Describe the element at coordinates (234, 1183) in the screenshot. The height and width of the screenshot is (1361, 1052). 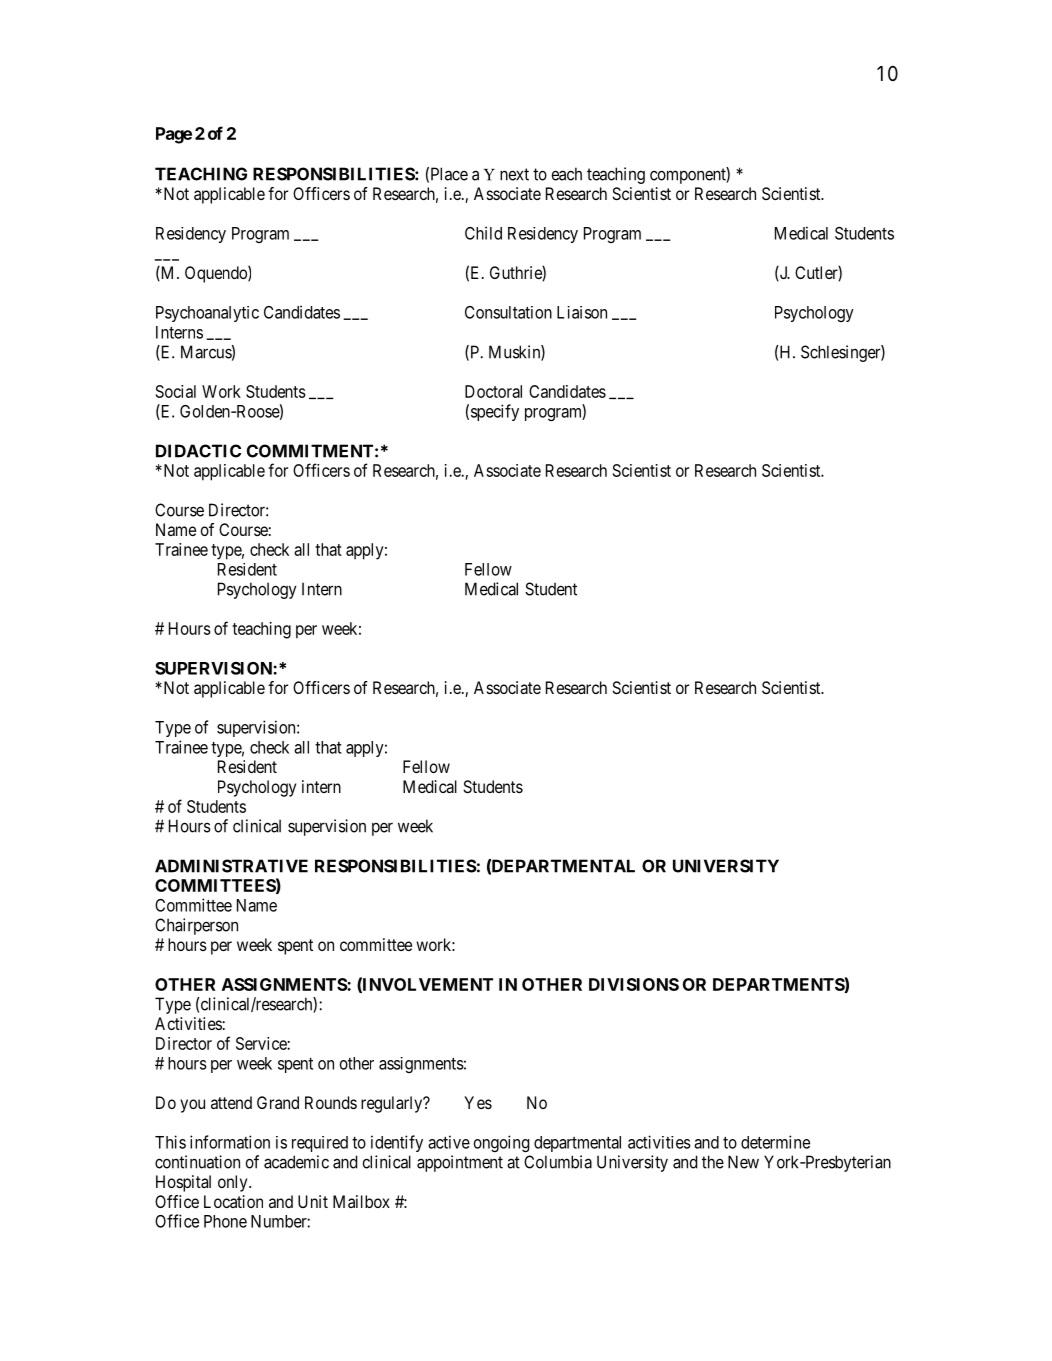
I see `only` at that location.
